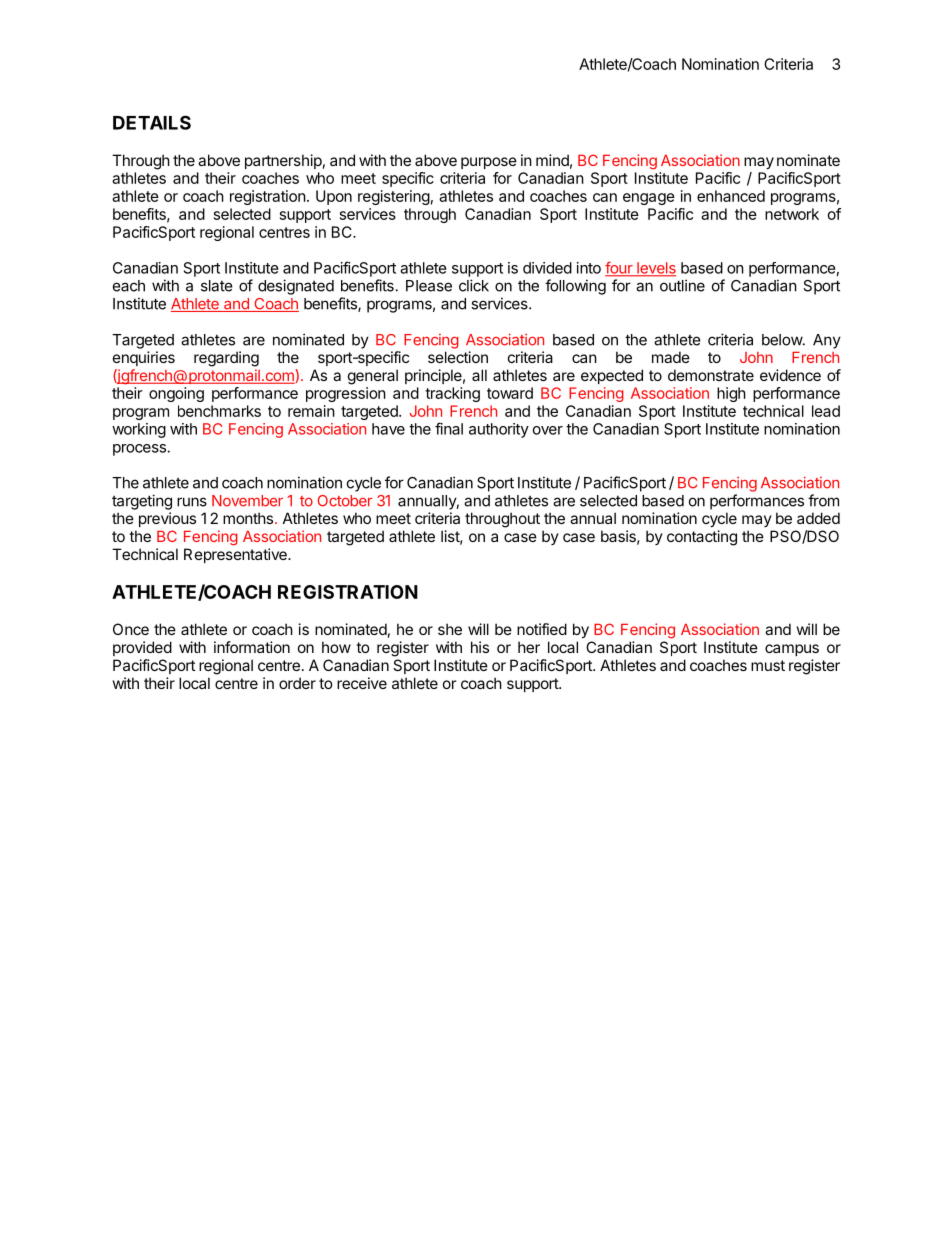  I want to click on from, so click(823, 500).
